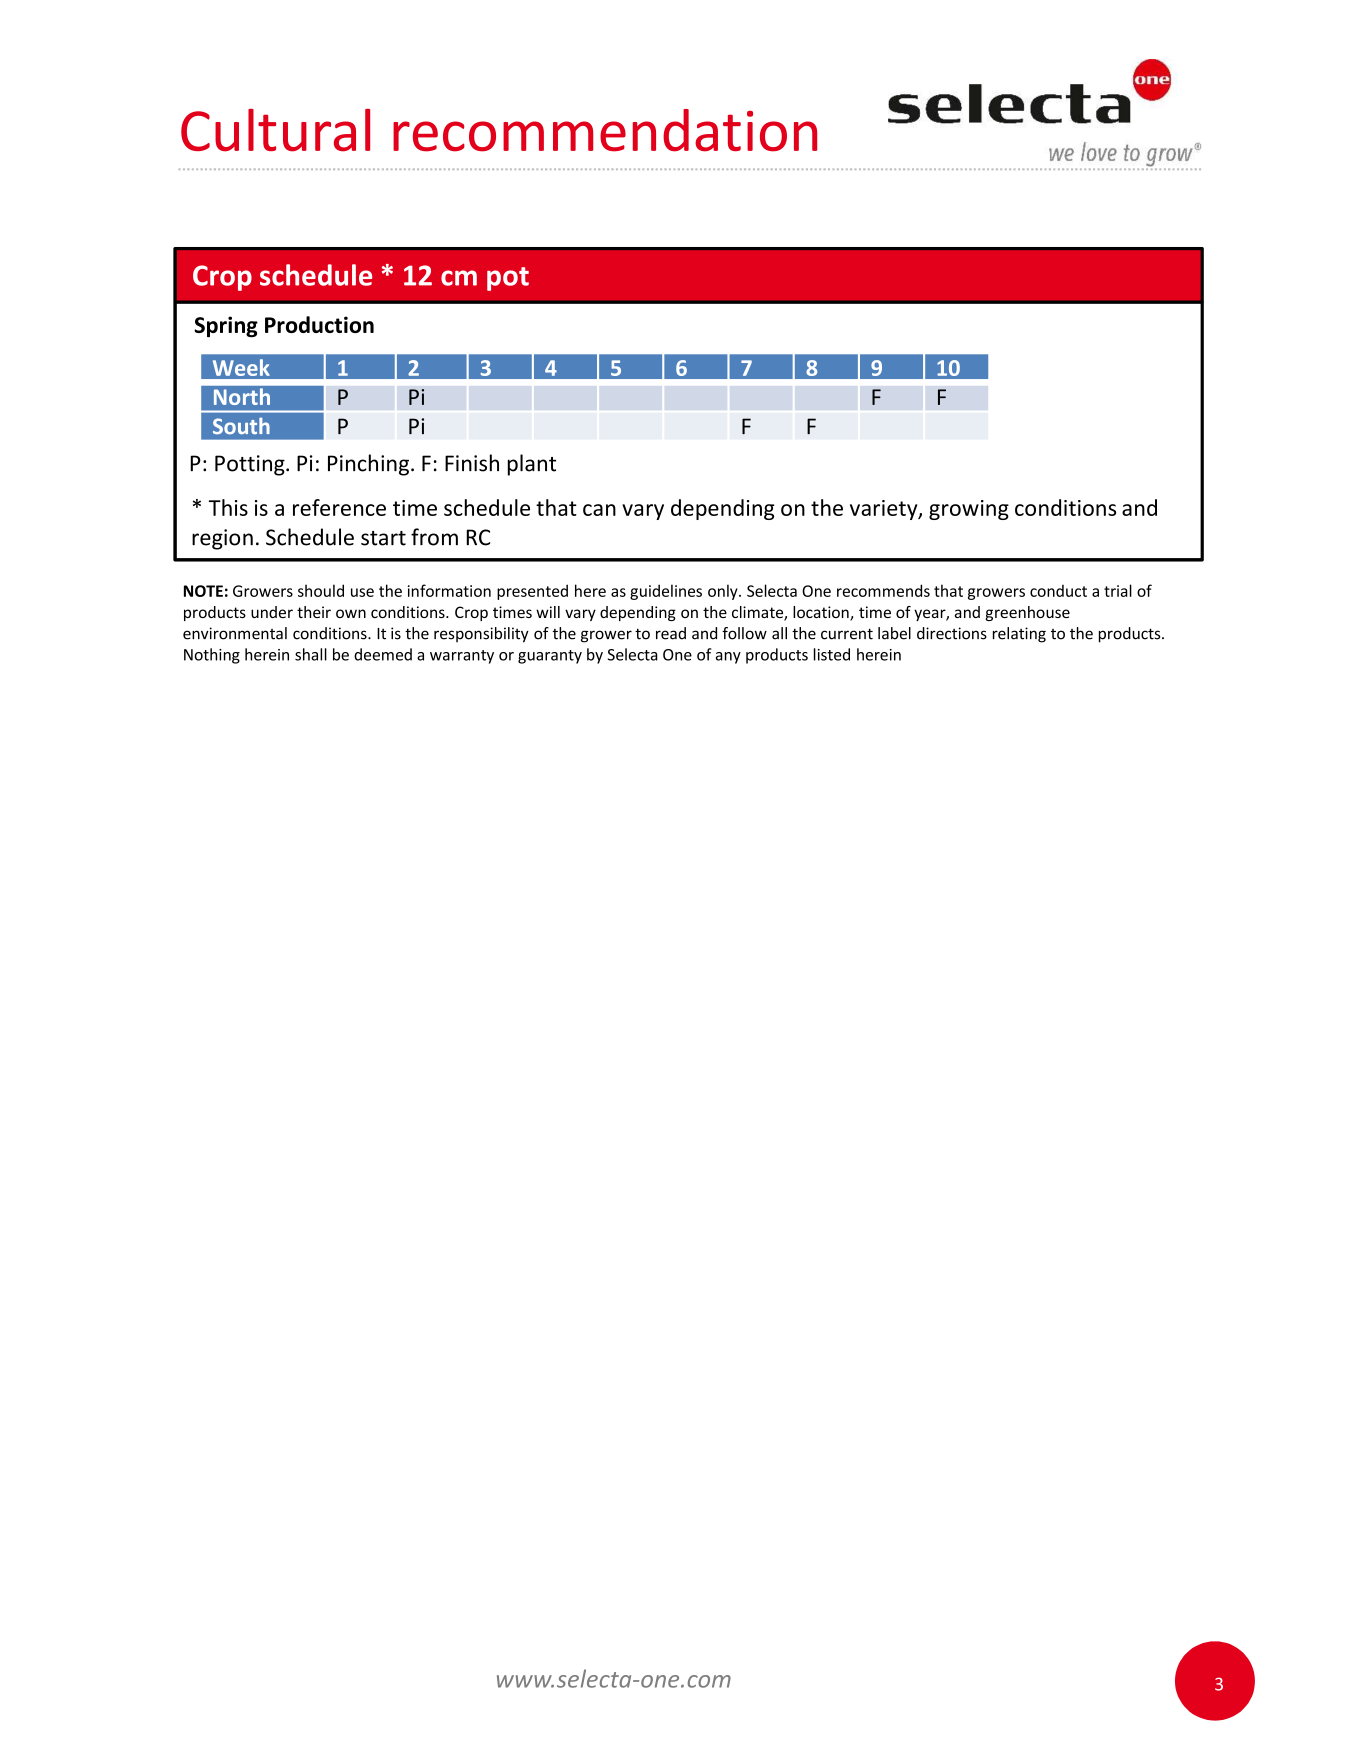  I want to click on conduct, so click(1058, 590).
